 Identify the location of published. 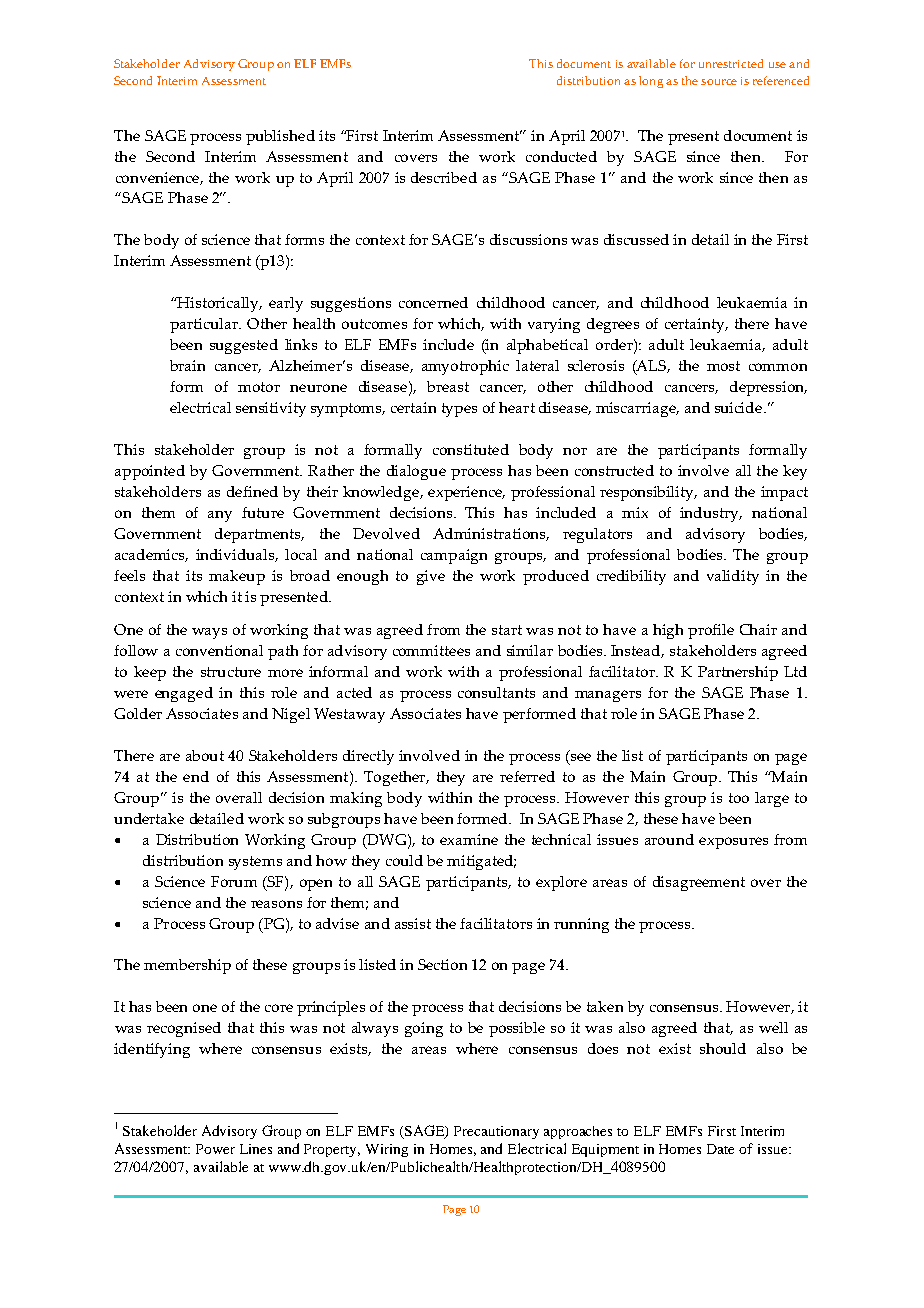
(280, 137).
